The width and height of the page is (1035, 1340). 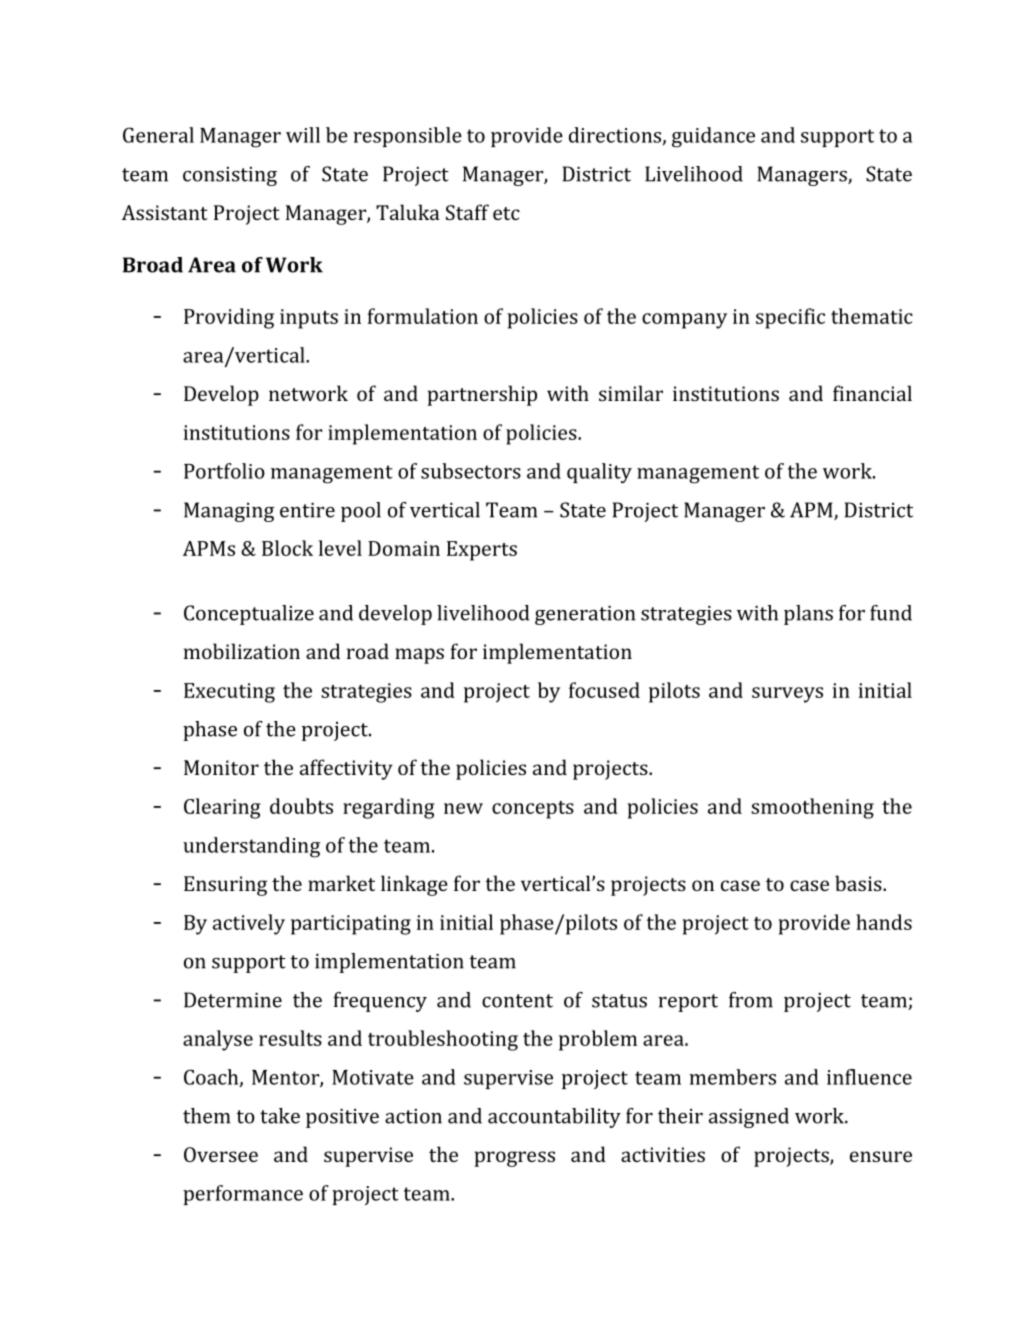 What do you see at coordinates (251, 847) in the page?
I see `understanding` at bounding box center [251, 847].
